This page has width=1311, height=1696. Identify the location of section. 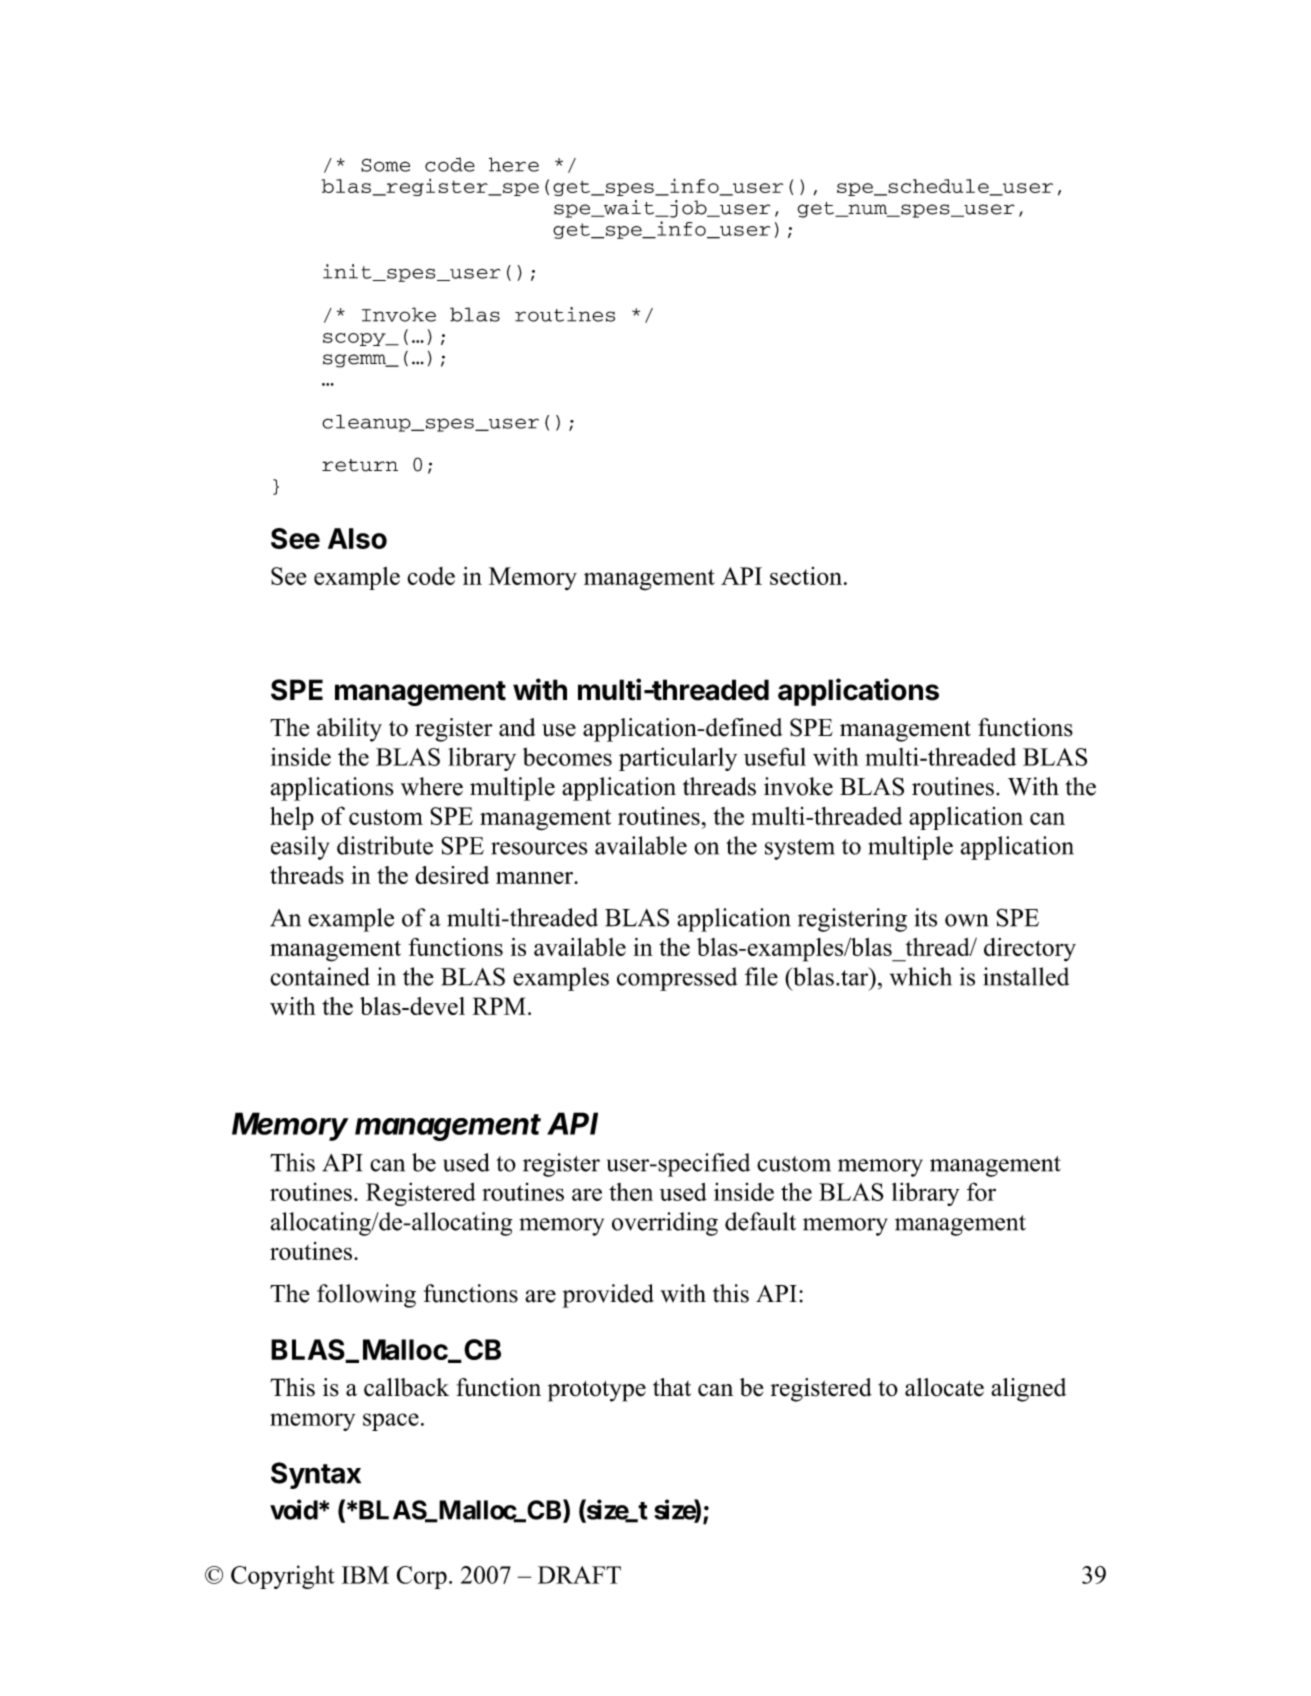
(806, 576).
